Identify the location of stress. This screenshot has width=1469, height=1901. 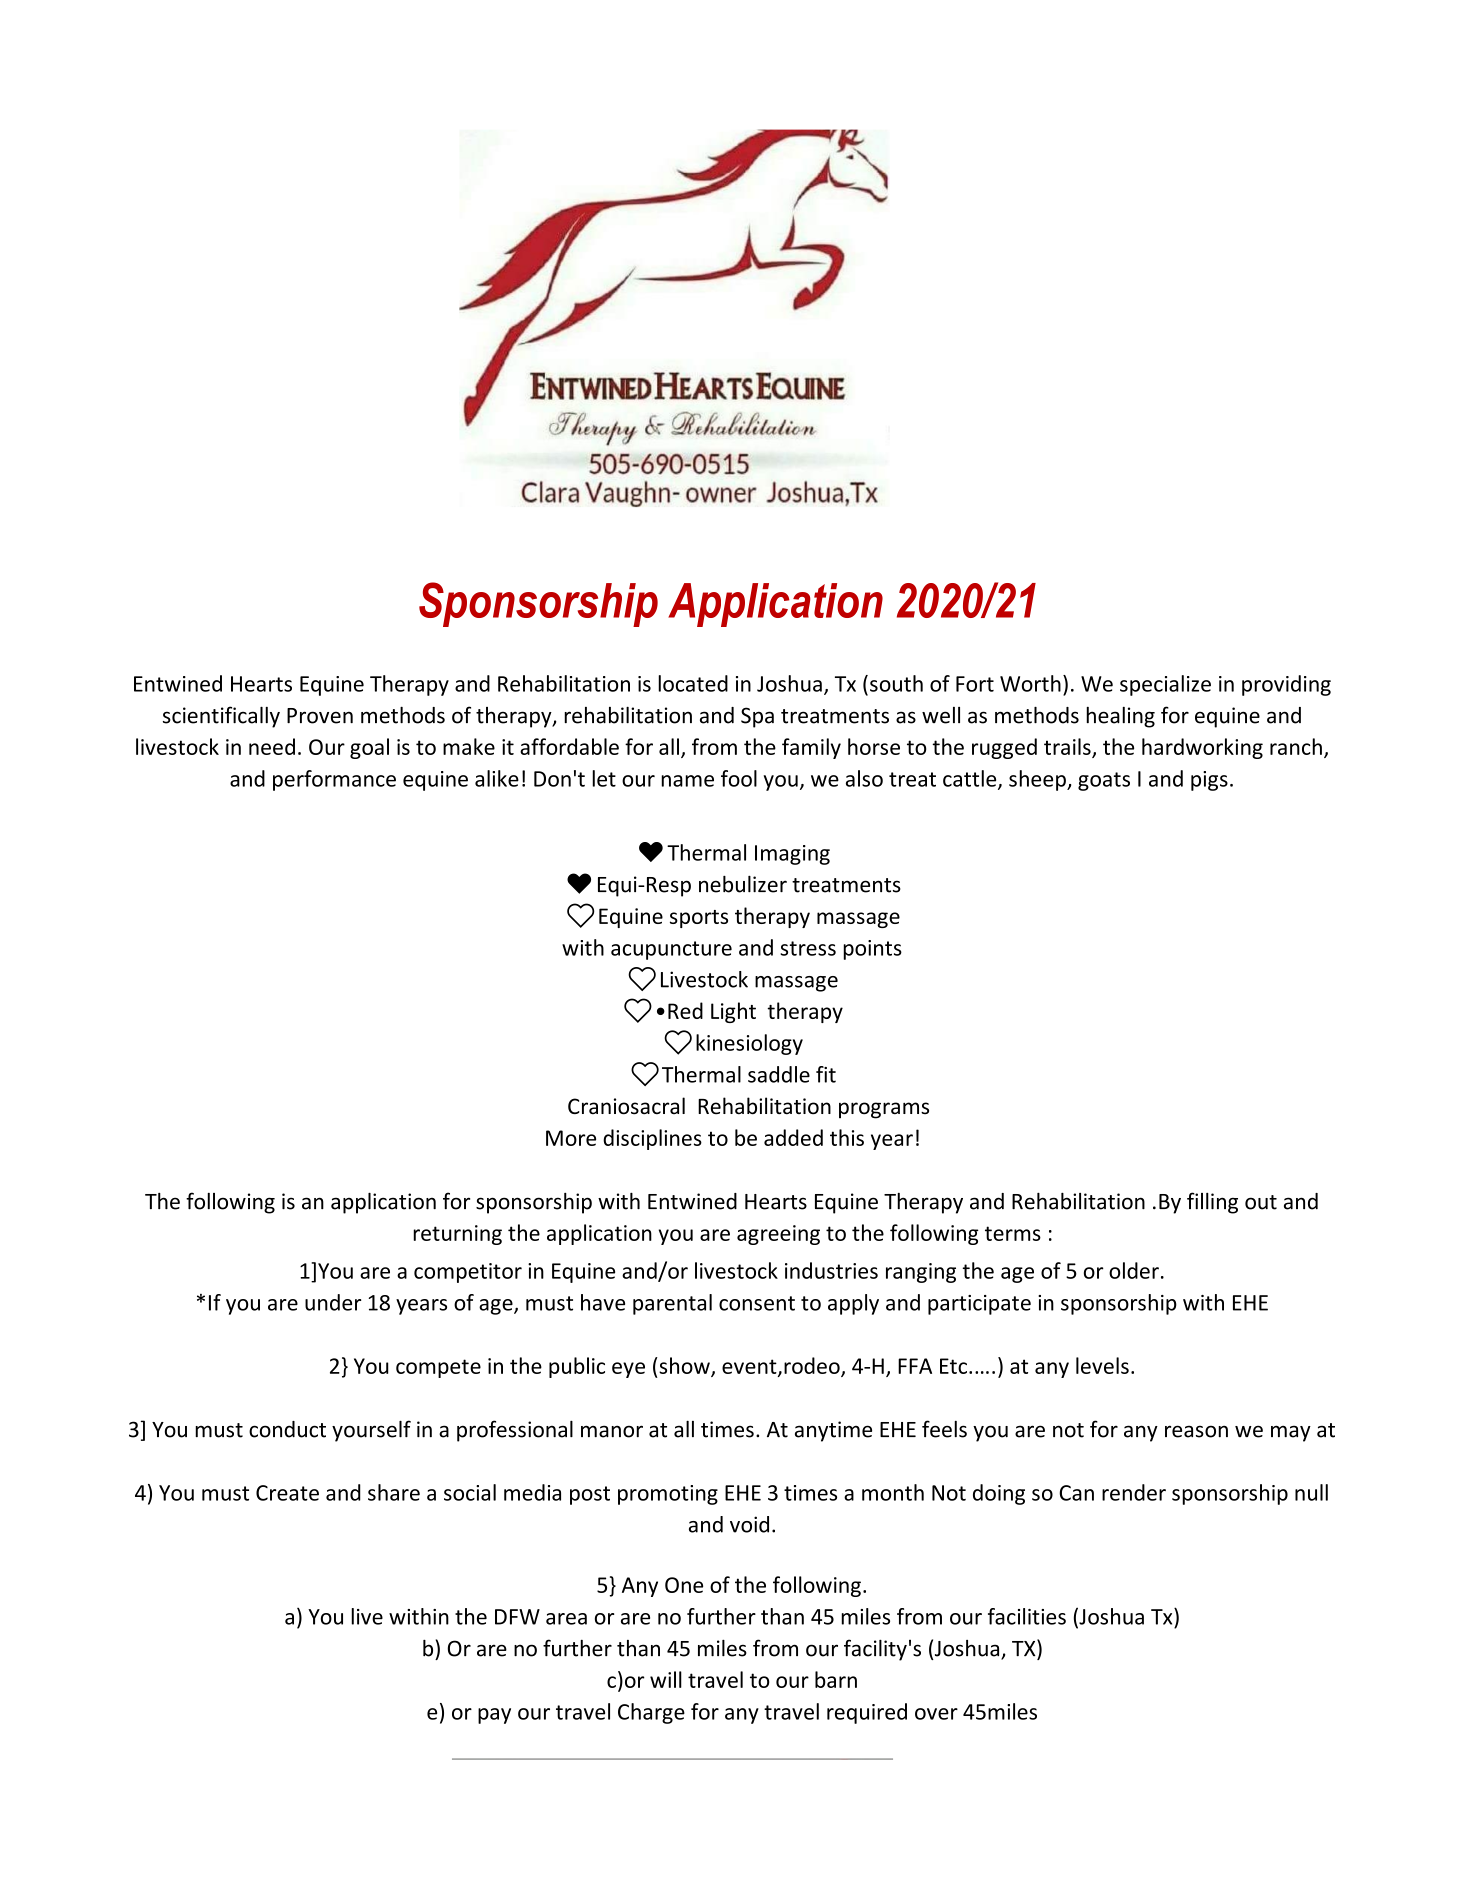
(808, 948).
